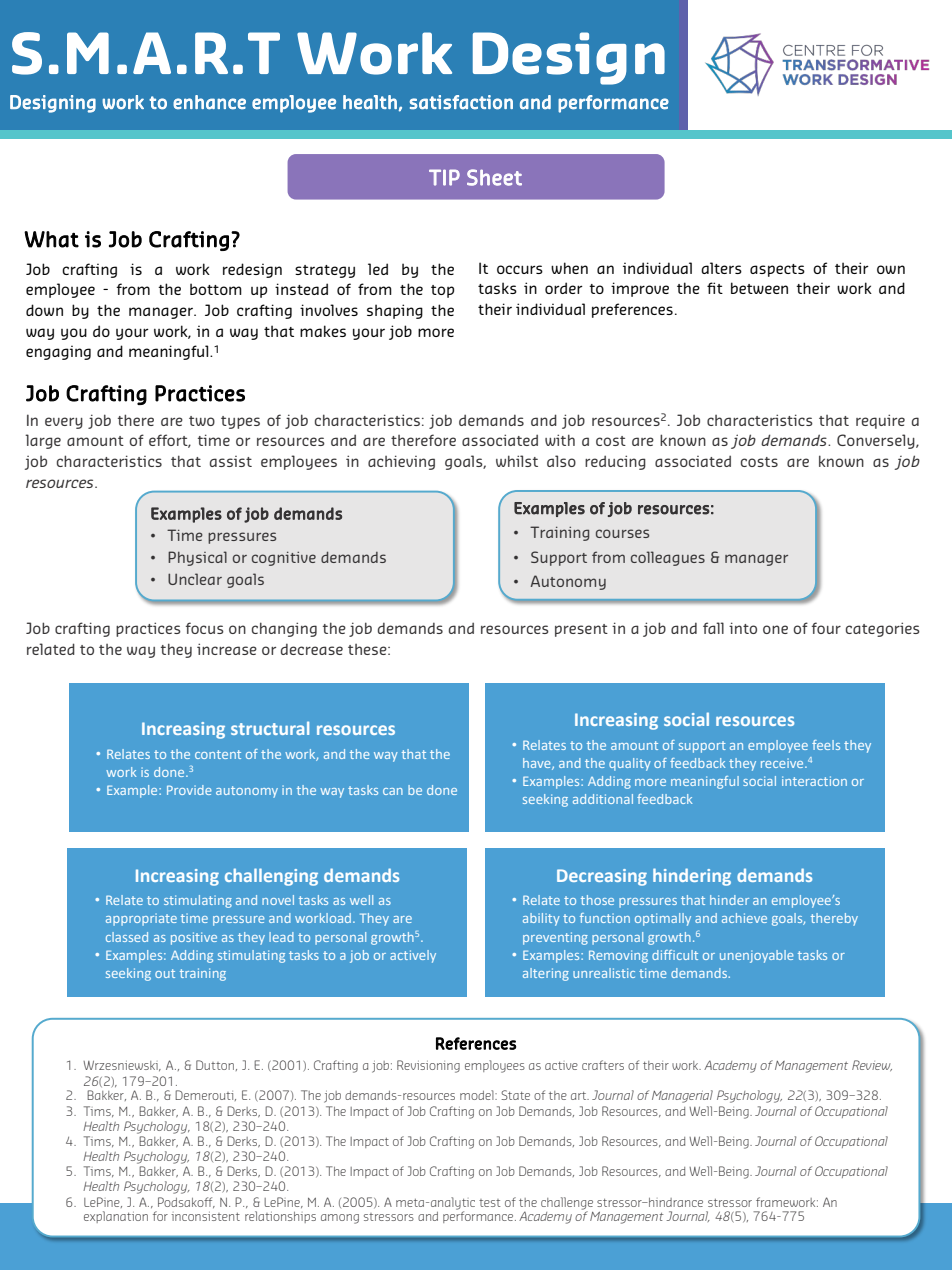  I want to click on whilst, so click(517, 461).
